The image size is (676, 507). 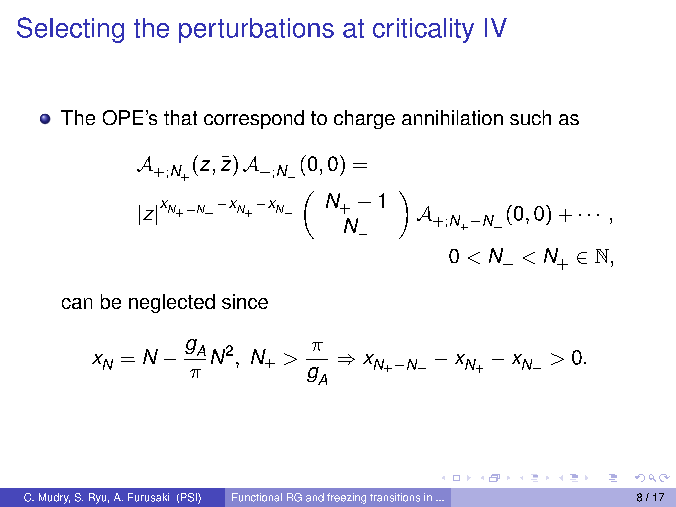 What do you see at coordinates (315, 497) in the screenshot?
I see `and` at bounding box center [315, 497].
